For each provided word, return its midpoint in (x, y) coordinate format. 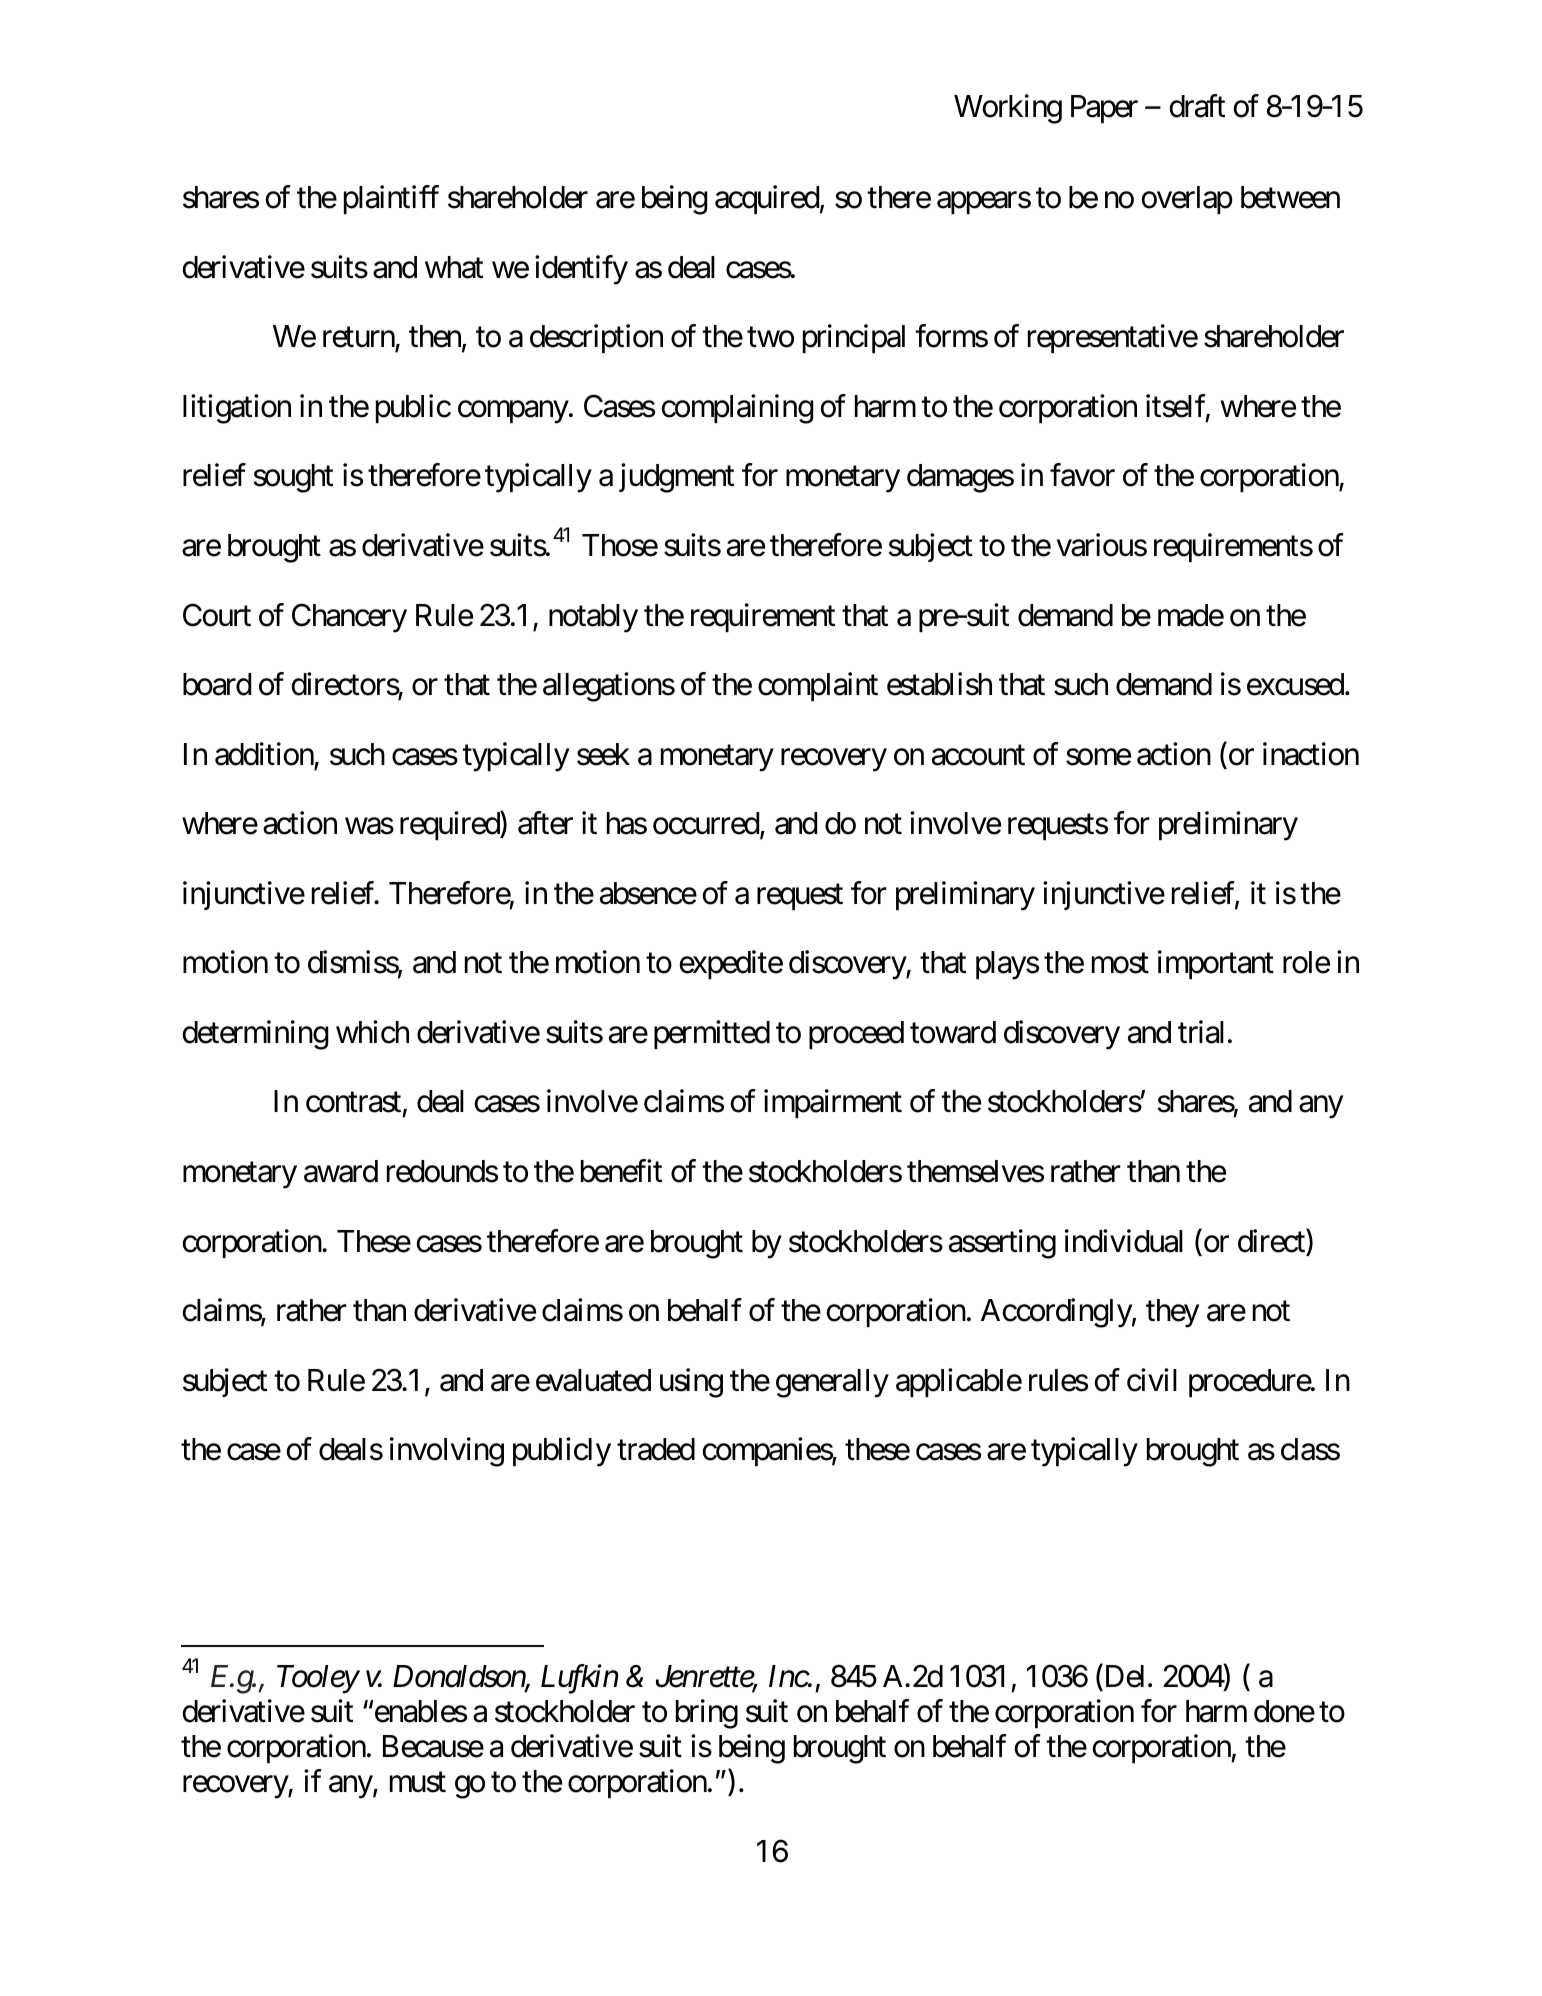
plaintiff (391, 200)
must (418, 1782)
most (1120, 964)
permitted (712, 1034)
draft (1197, 106)
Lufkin (579, 1679)
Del (1125, 1676)
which (372, 1032)
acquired (767, 200)
